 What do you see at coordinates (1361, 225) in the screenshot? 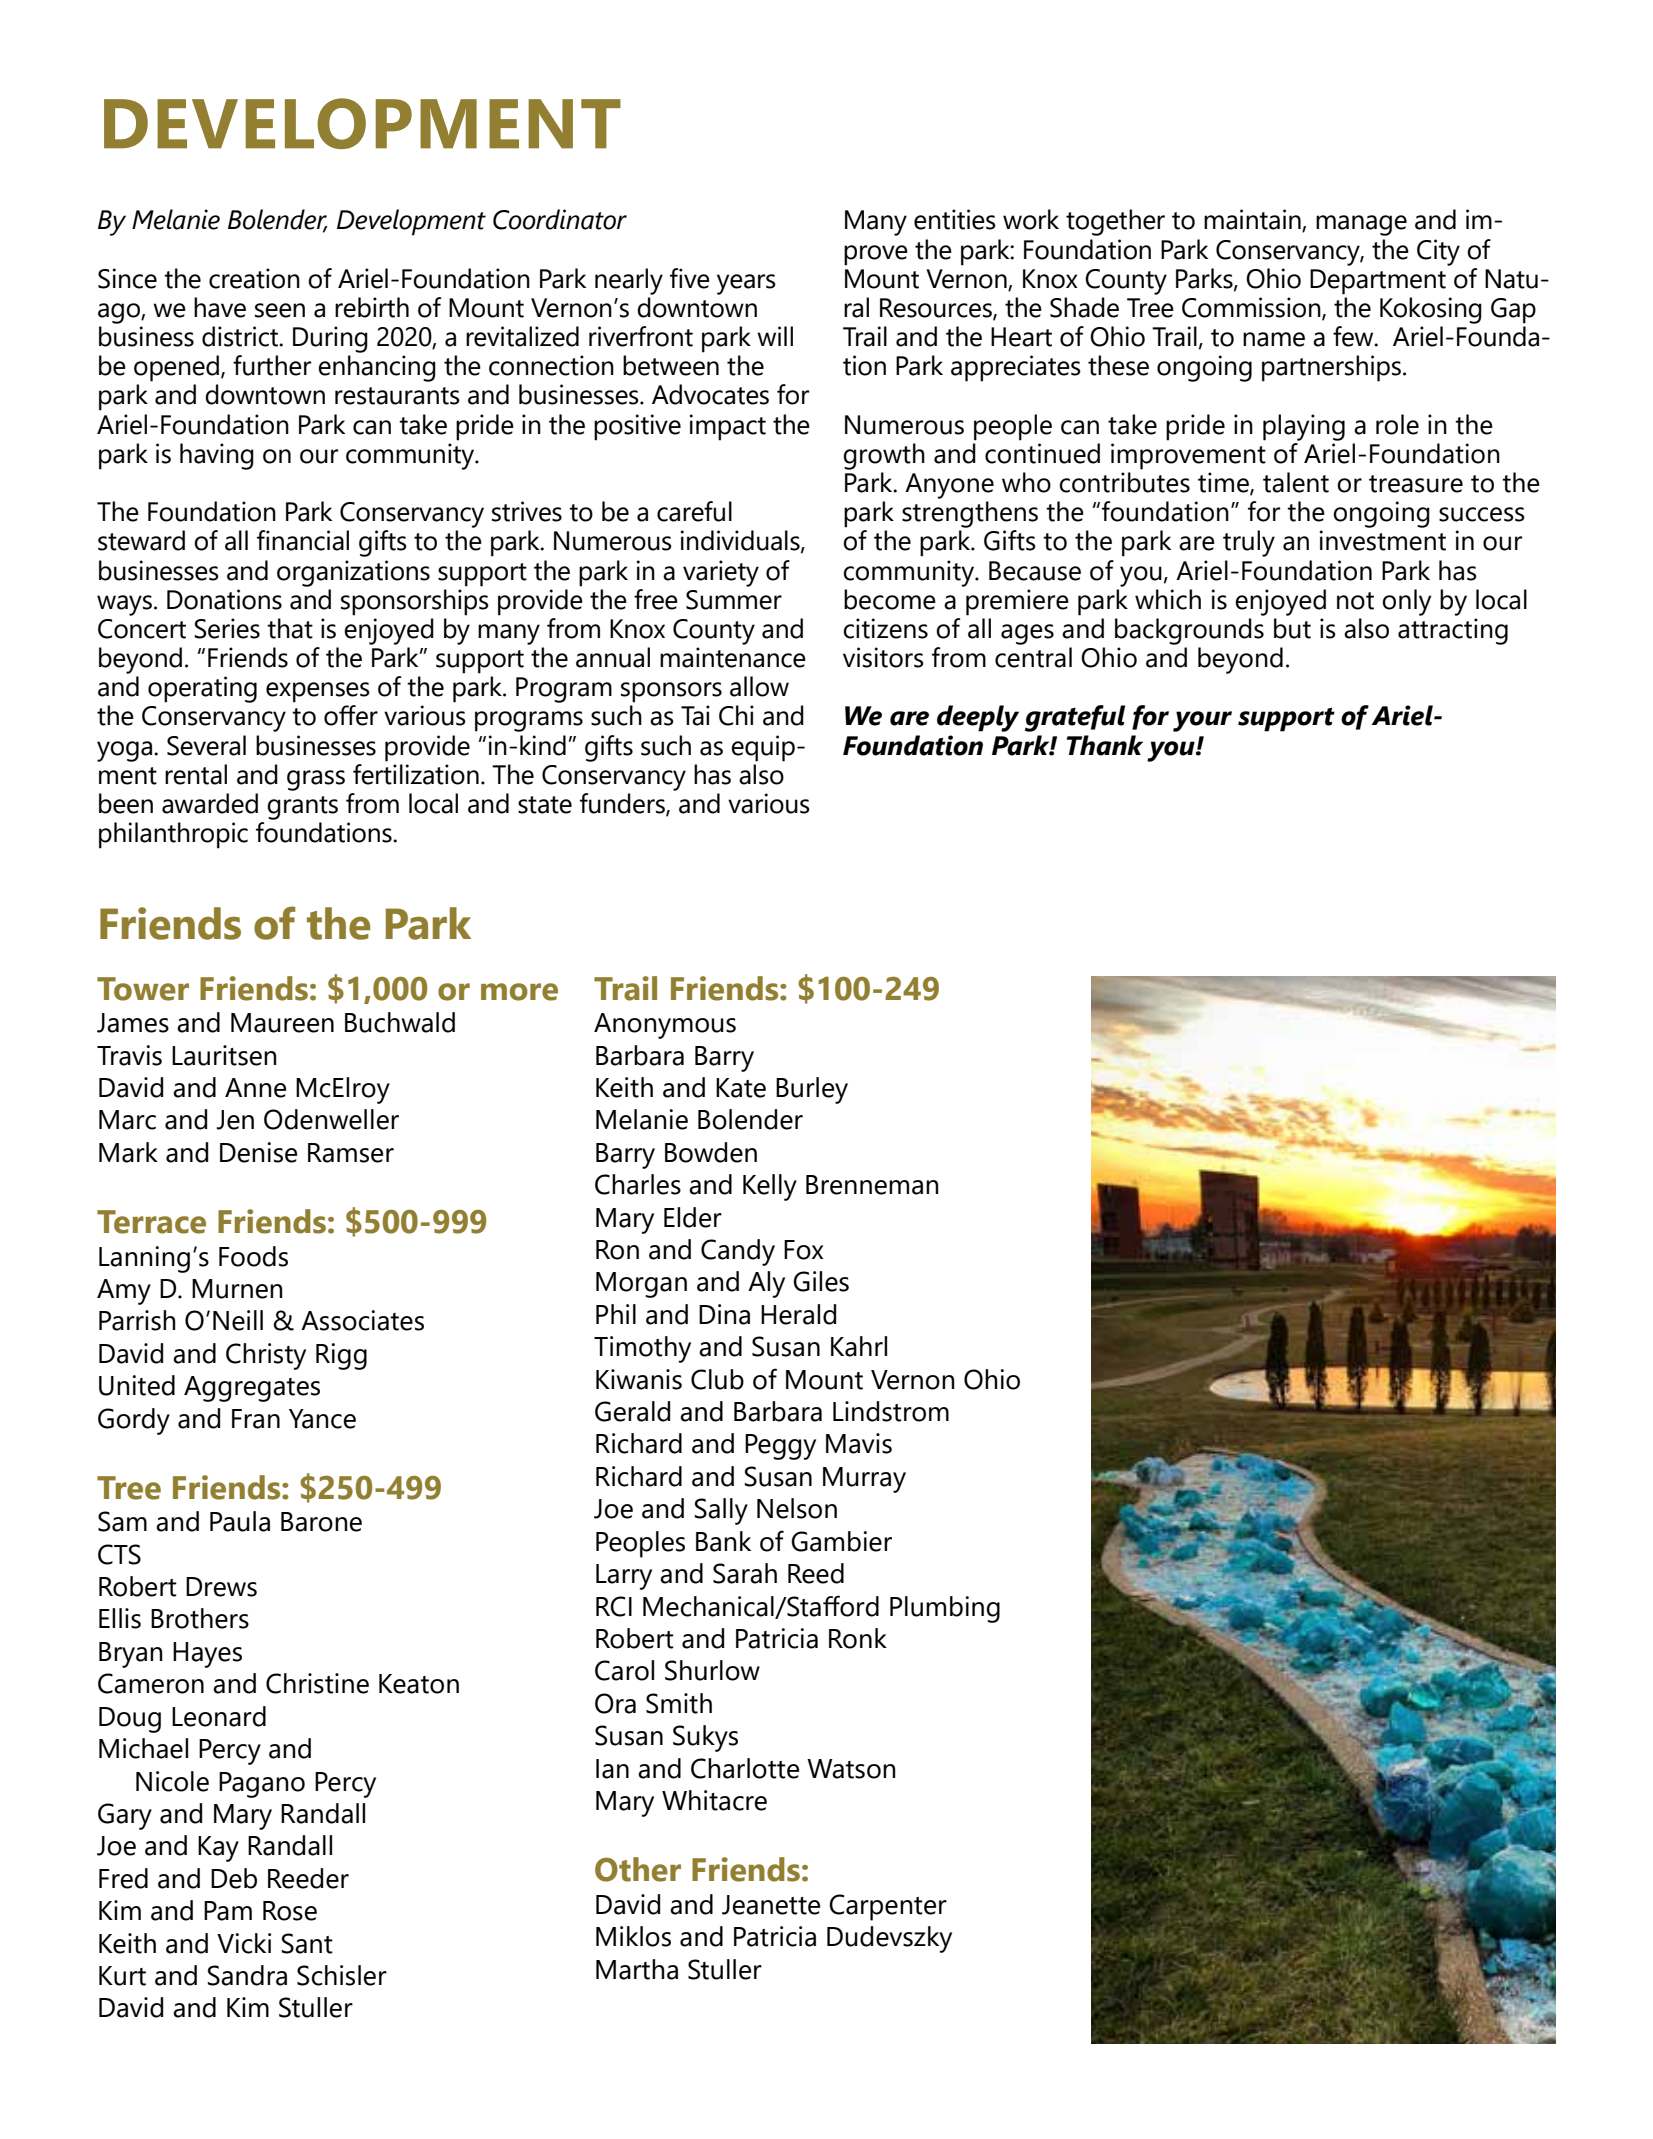
I see `manage` at bounding box center [1361, 225].
